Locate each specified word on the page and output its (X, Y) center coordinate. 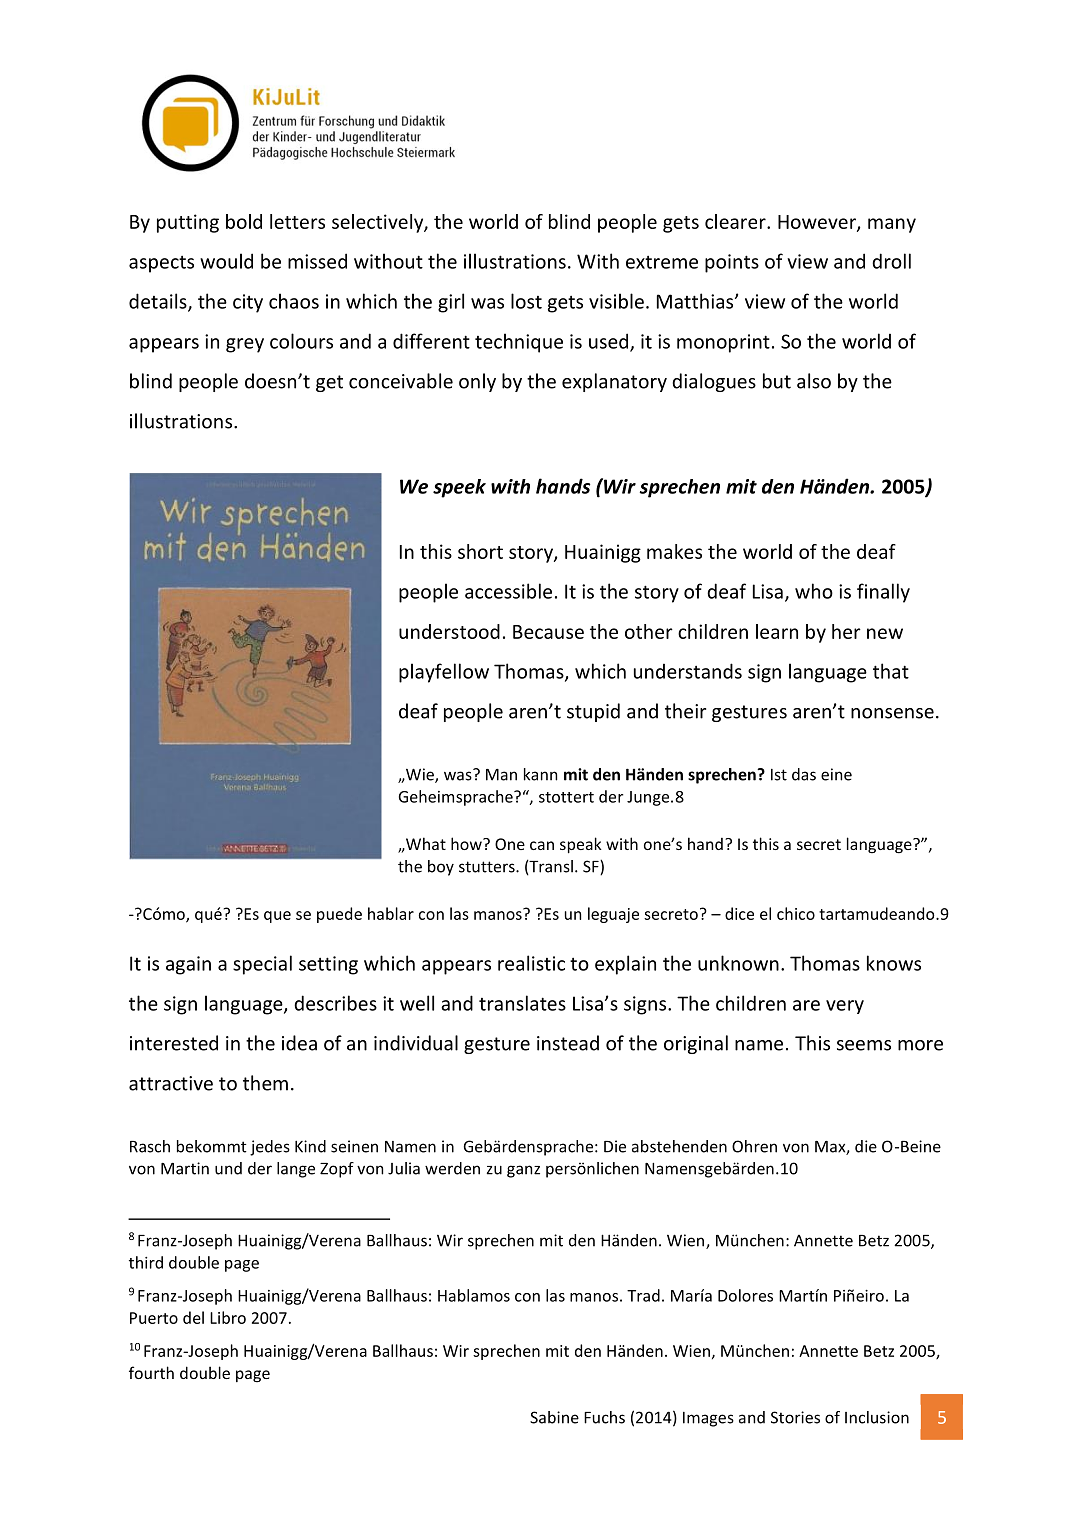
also (814, 381)
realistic (531, 963)
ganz (523, 1171)
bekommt (212, 1146)
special (262, 965)
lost (526, 301)
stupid (593, 712)
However (818, 223)
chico (796, 913)
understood (449, 631)
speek (459, 488)
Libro (228, 1317)
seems (864, 1045)
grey (245, 345)
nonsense (892, 713)
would (226, 261)
